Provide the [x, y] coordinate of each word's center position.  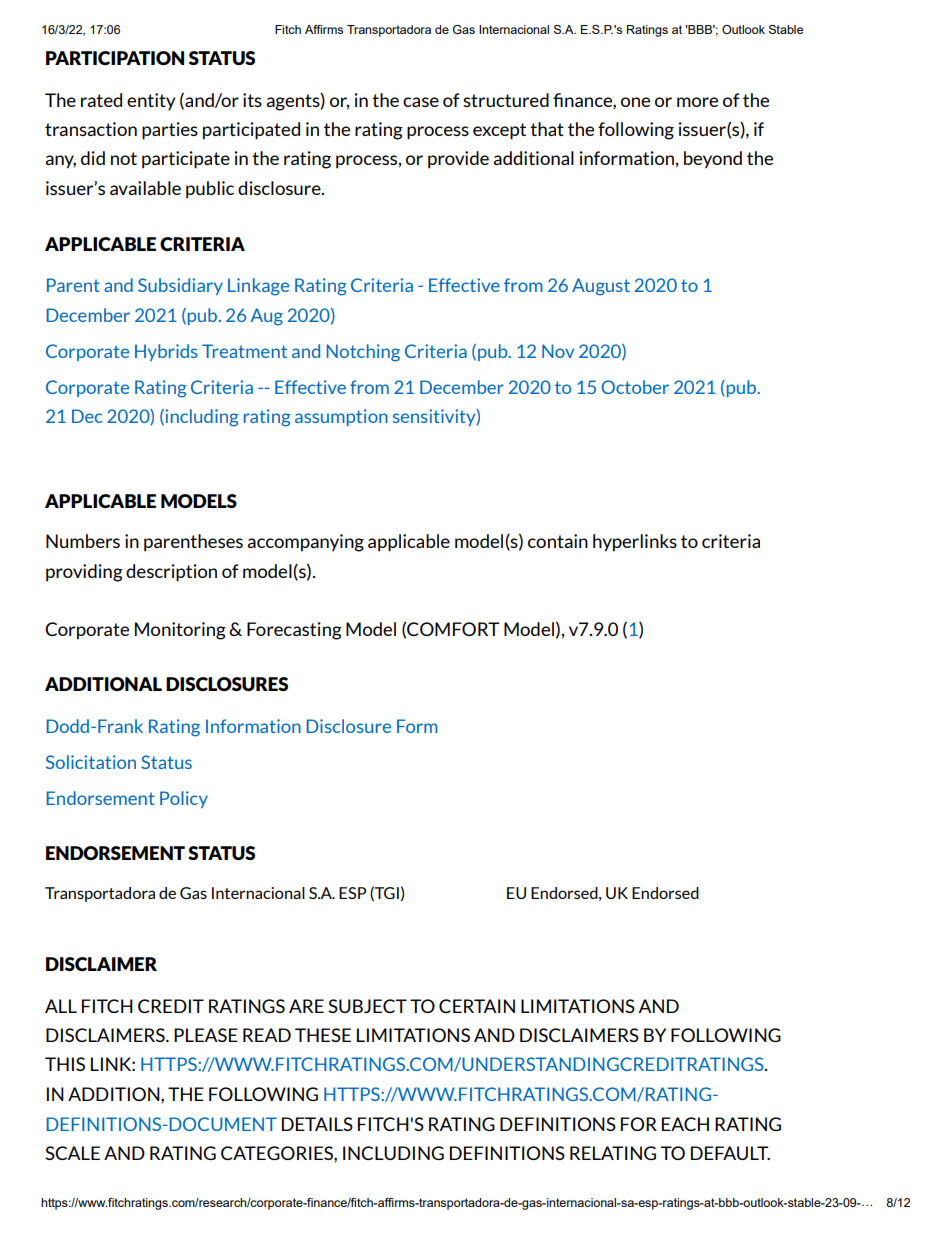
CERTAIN [477, 1006]
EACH [685, 1124]
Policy [184, 799]
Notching [363, 353]
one [635, 102]
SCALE [72, 1153]
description [171, 573]
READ [267, 1035]
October [635, 387]
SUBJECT [367, 1006]
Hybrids [166, 352]
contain [558, 541]
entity [151, 101]
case [421, 102]
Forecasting [294, 631]
